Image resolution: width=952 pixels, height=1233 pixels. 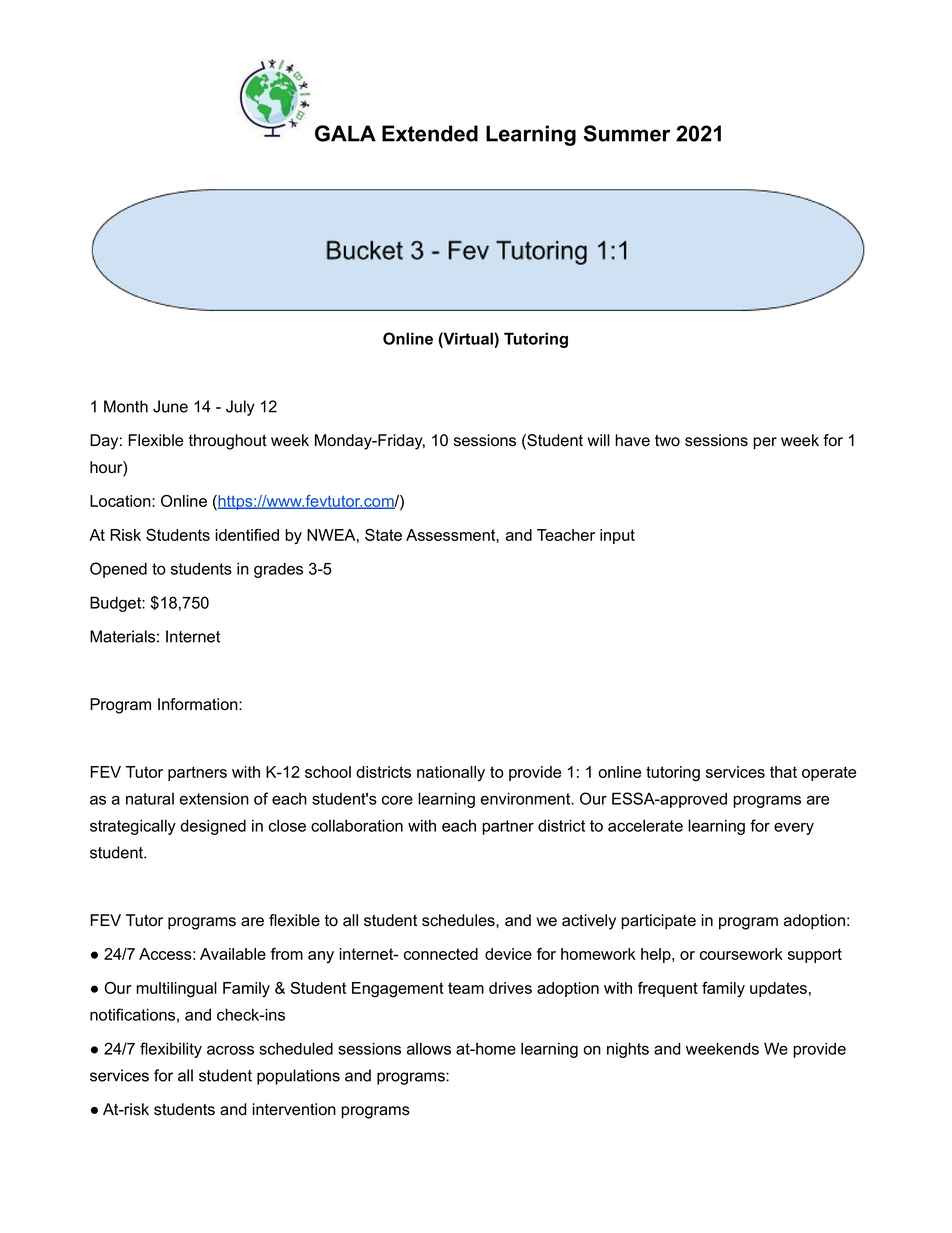 I want to click on grades, so click(x=278, y=570).
